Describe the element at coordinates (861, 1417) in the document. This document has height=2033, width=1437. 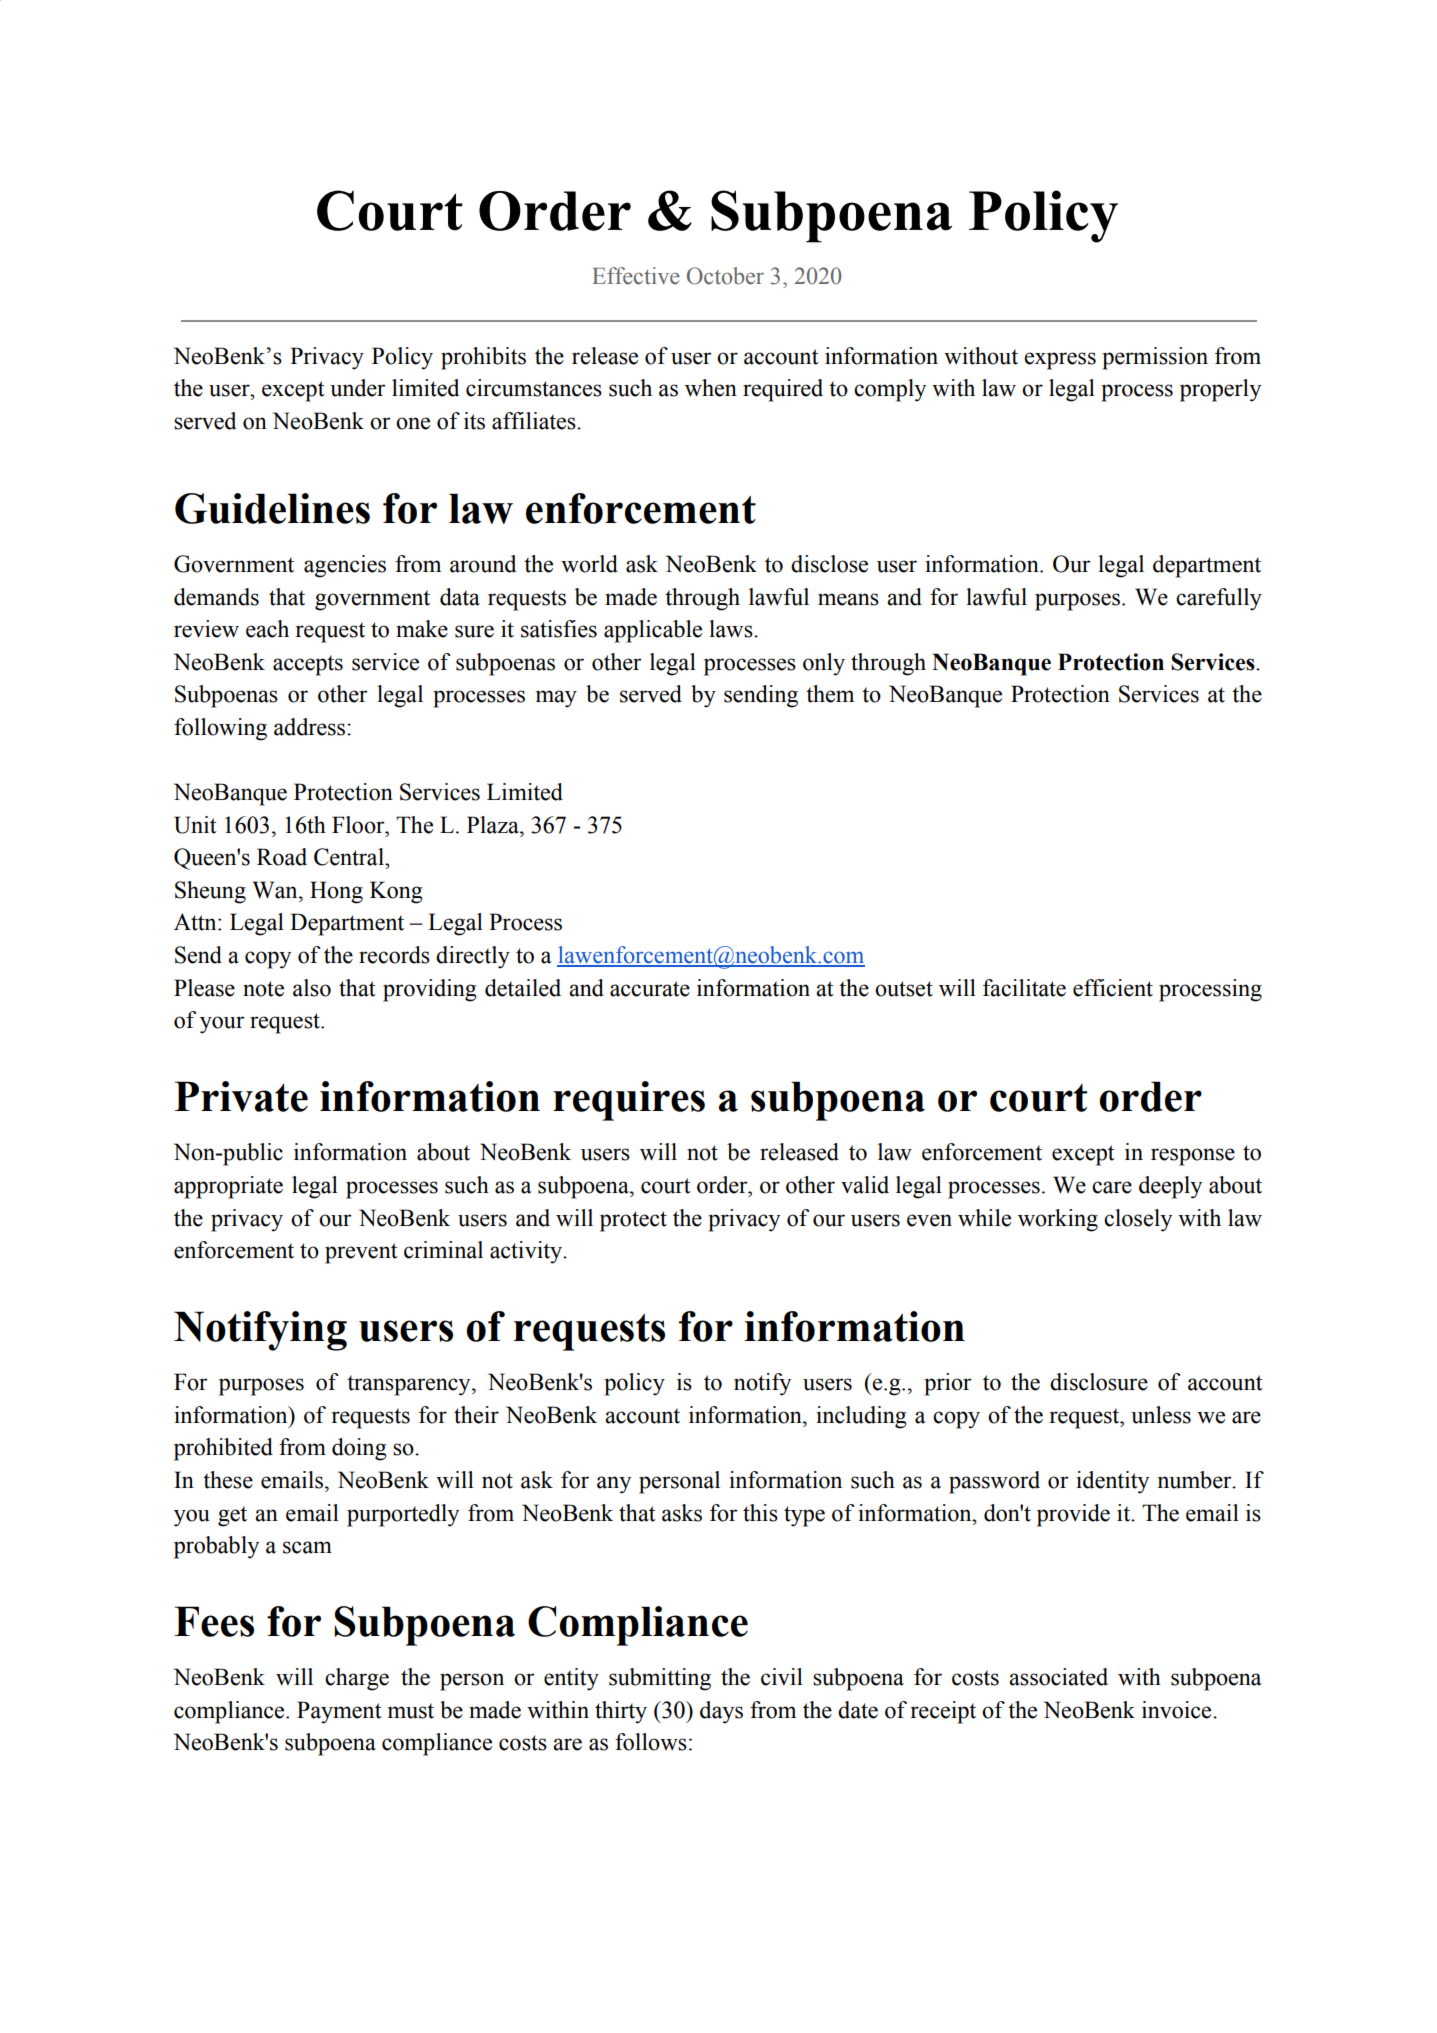
I see `including` at that location.
